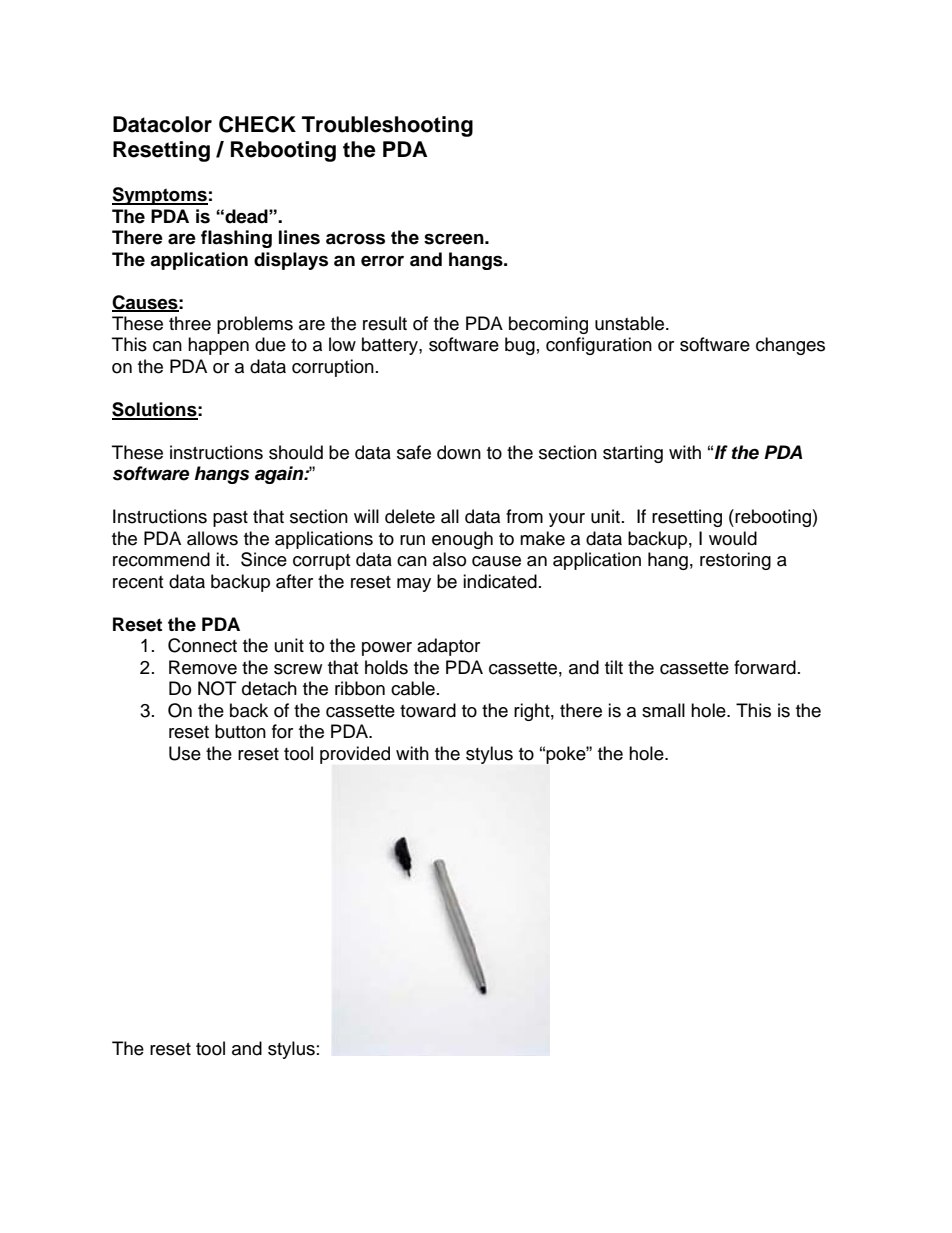  Describe the element at coordinates (230, 519) in the screenshot. I see `past` at that location.
